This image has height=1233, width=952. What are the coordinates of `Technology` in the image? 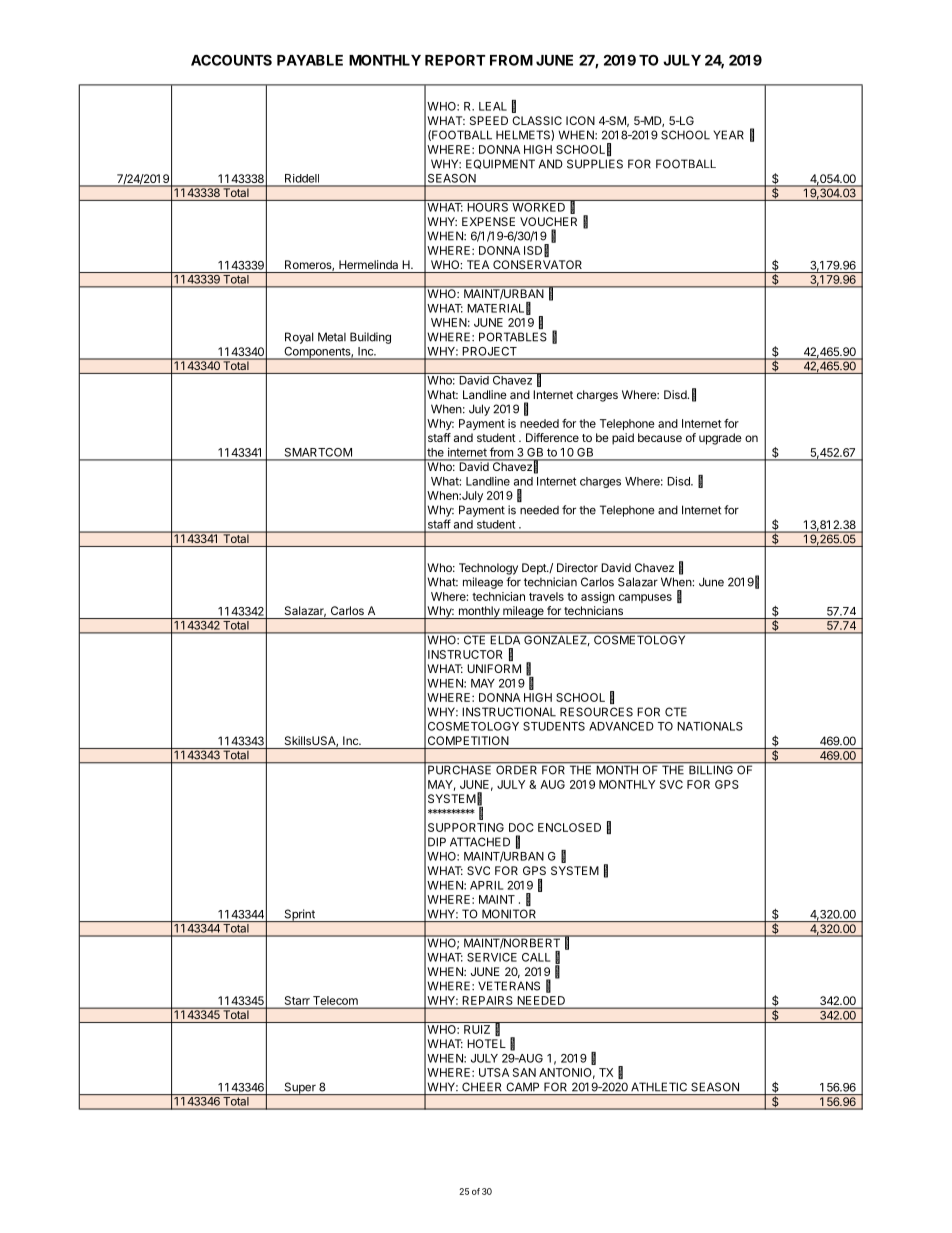 It's located at (488, 569).
